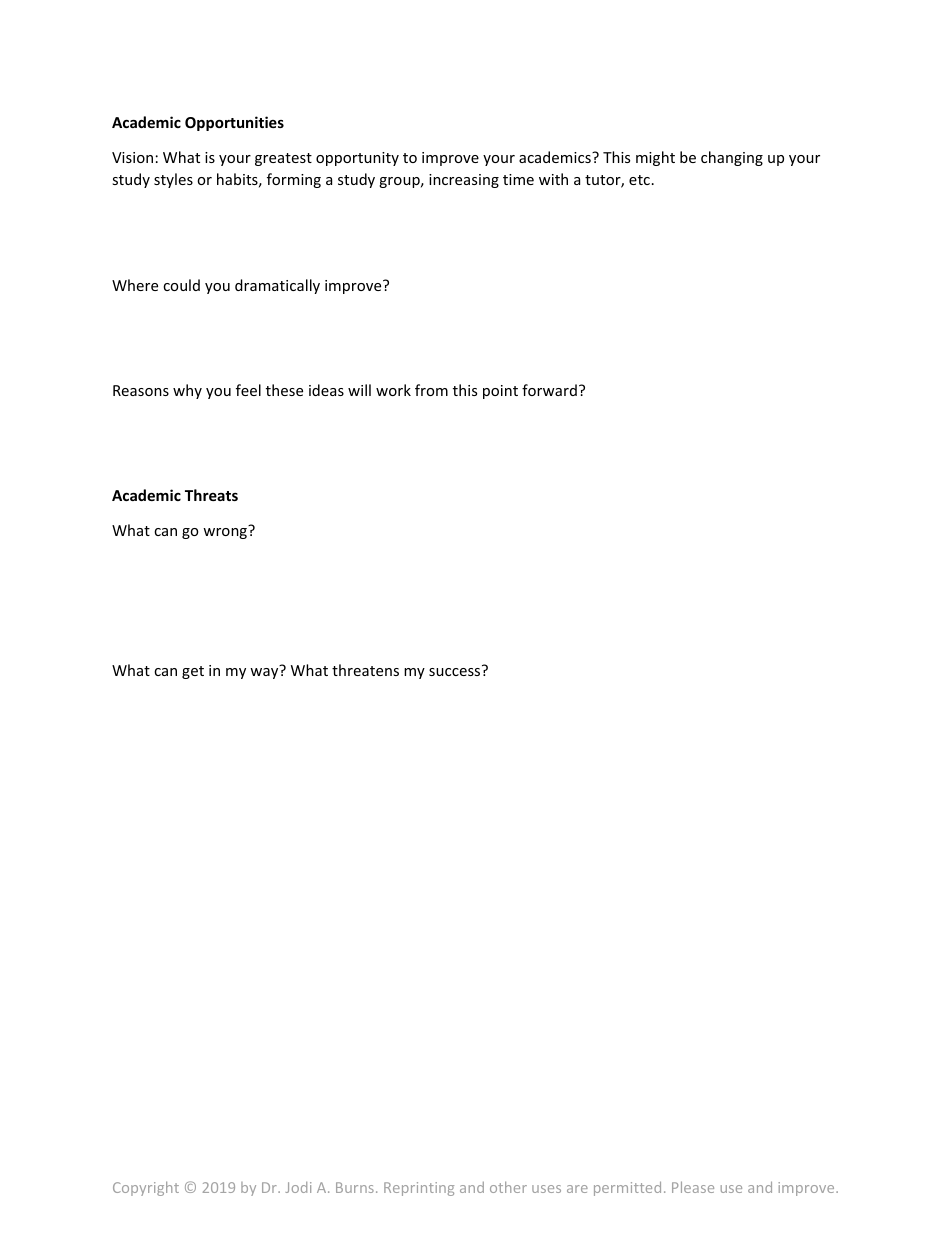 The image size is (952, 1233). I want to click on Copyright, so click(146, 1188).
